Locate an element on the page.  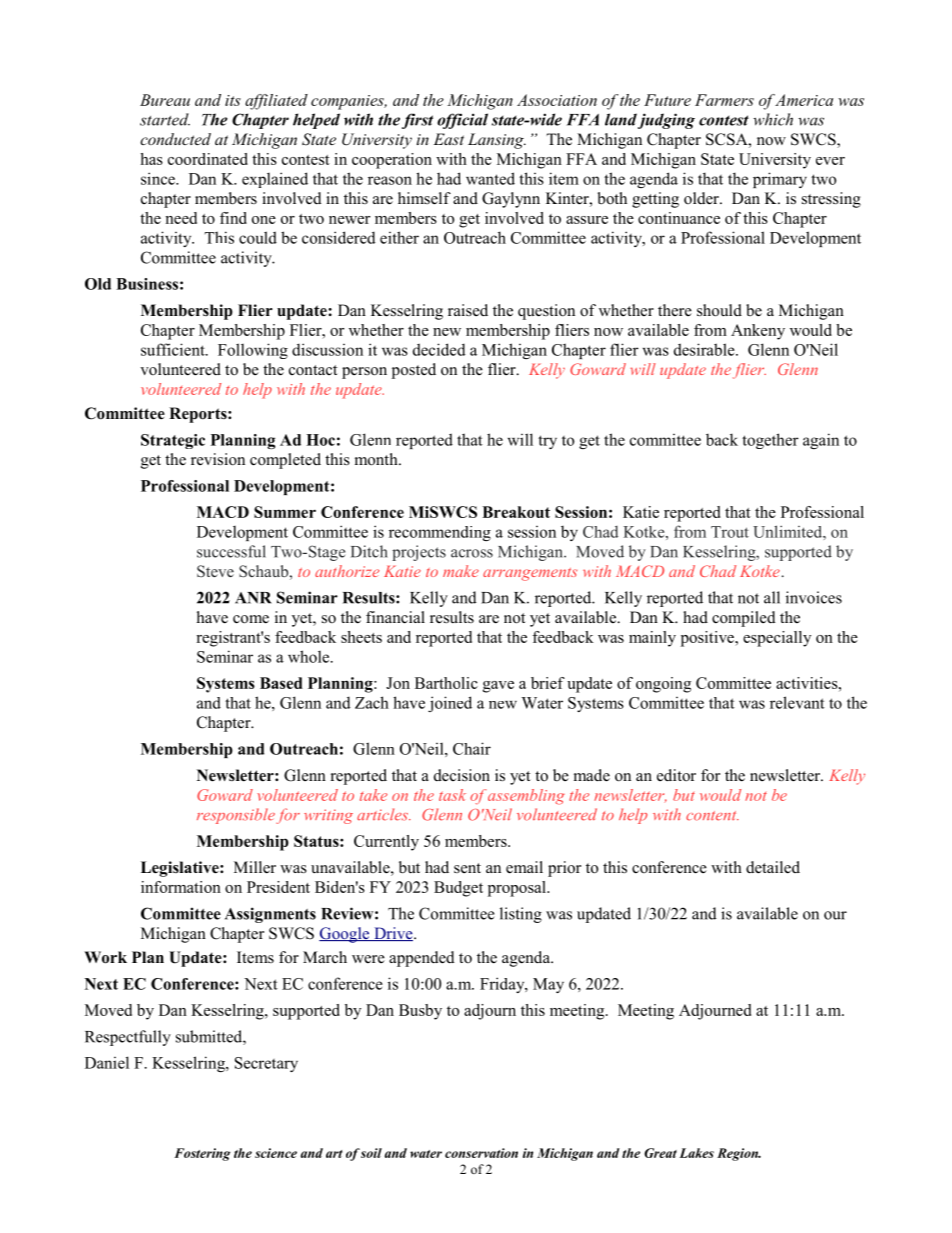
financial is located at coordinates (395, 617).
